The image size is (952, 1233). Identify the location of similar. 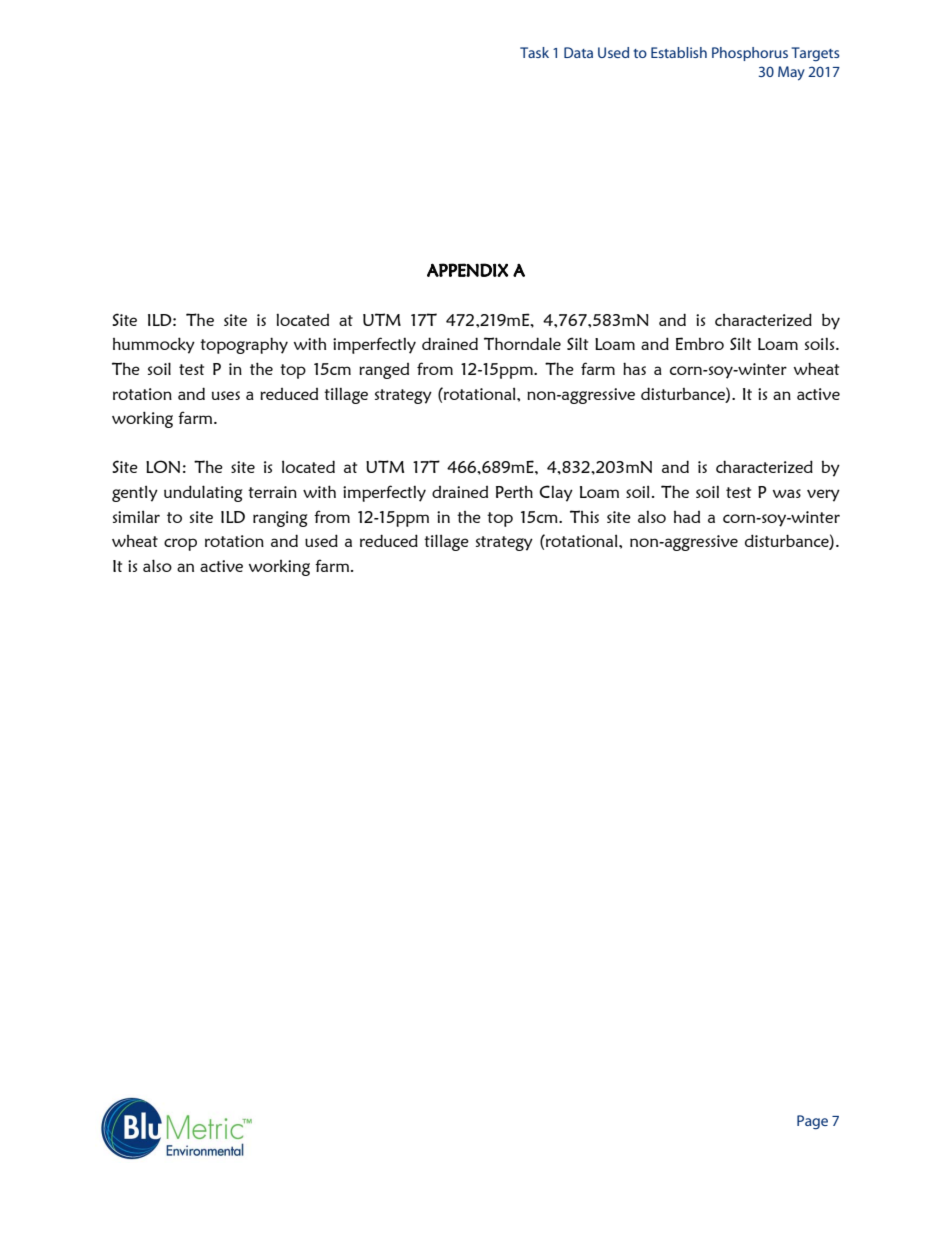
(136, 516).
